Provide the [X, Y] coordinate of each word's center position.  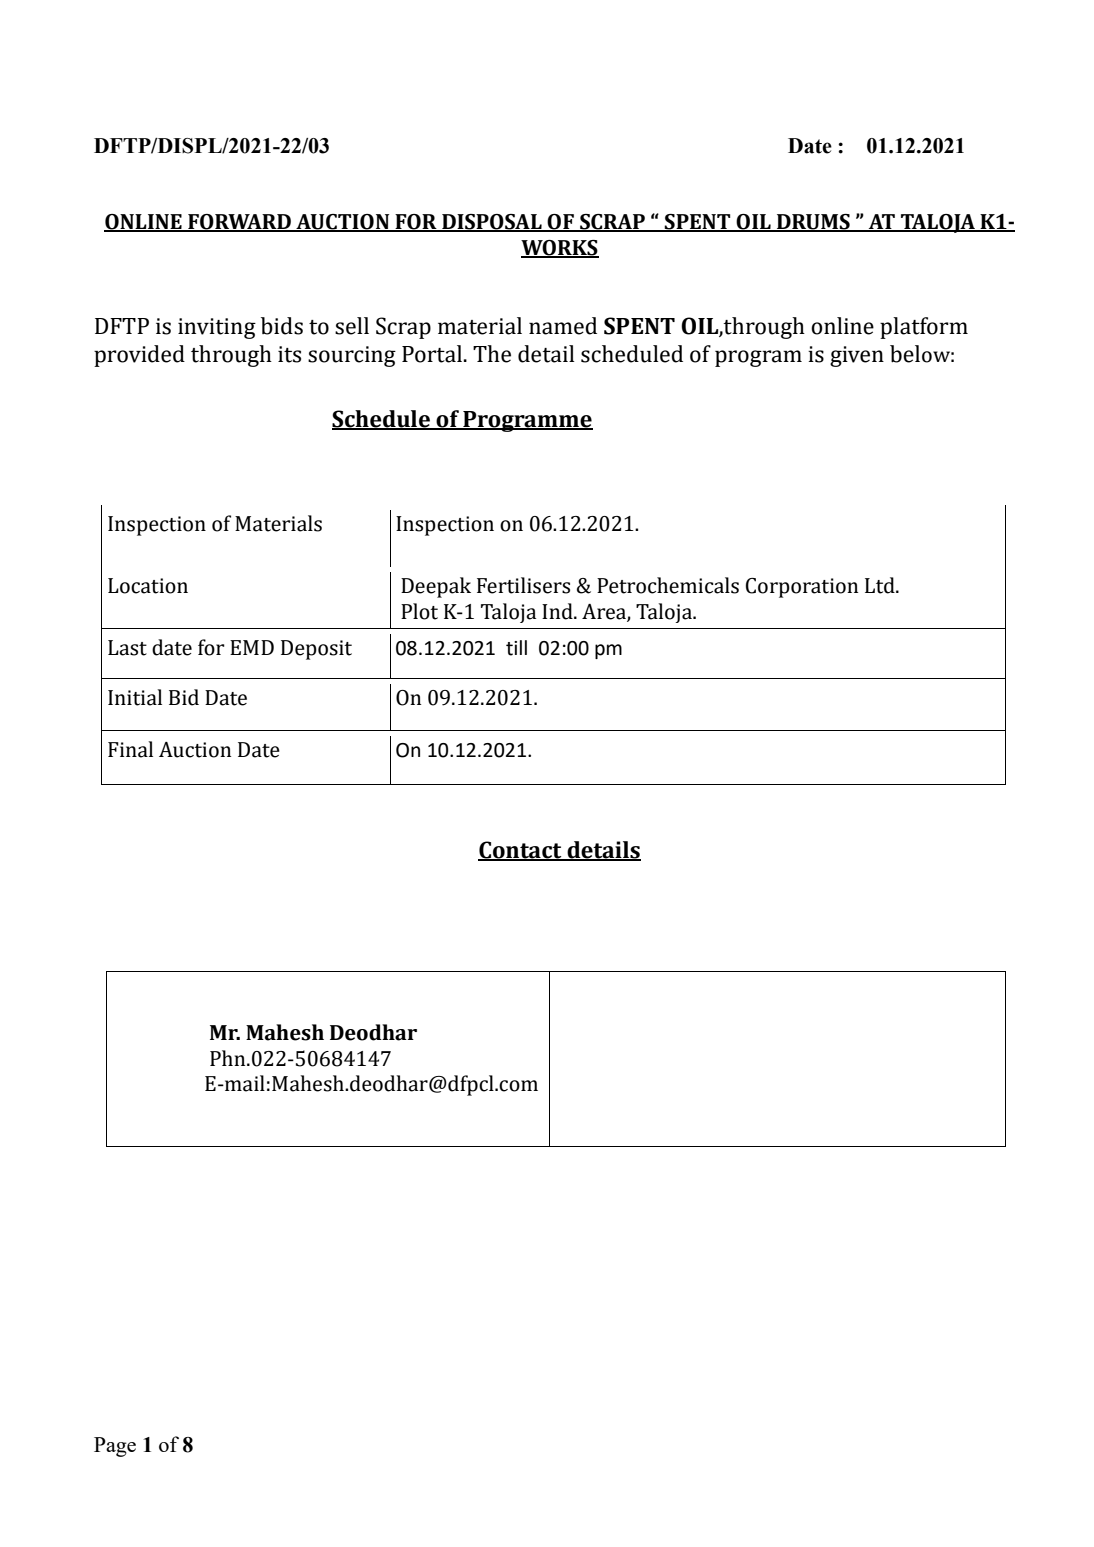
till [516, 648]
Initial [135, 697]
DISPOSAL [492, 223]
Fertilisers [523, 585]
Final [130, 749]
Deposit [316, 650]
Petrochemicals [668, 585]
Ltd [881, 585]
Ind [558, 611]
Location [148, 586]
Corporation [802, 588]
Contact [521, 851]
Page [115, 1447]
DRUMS [813, 223]
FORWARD [239, 223]
